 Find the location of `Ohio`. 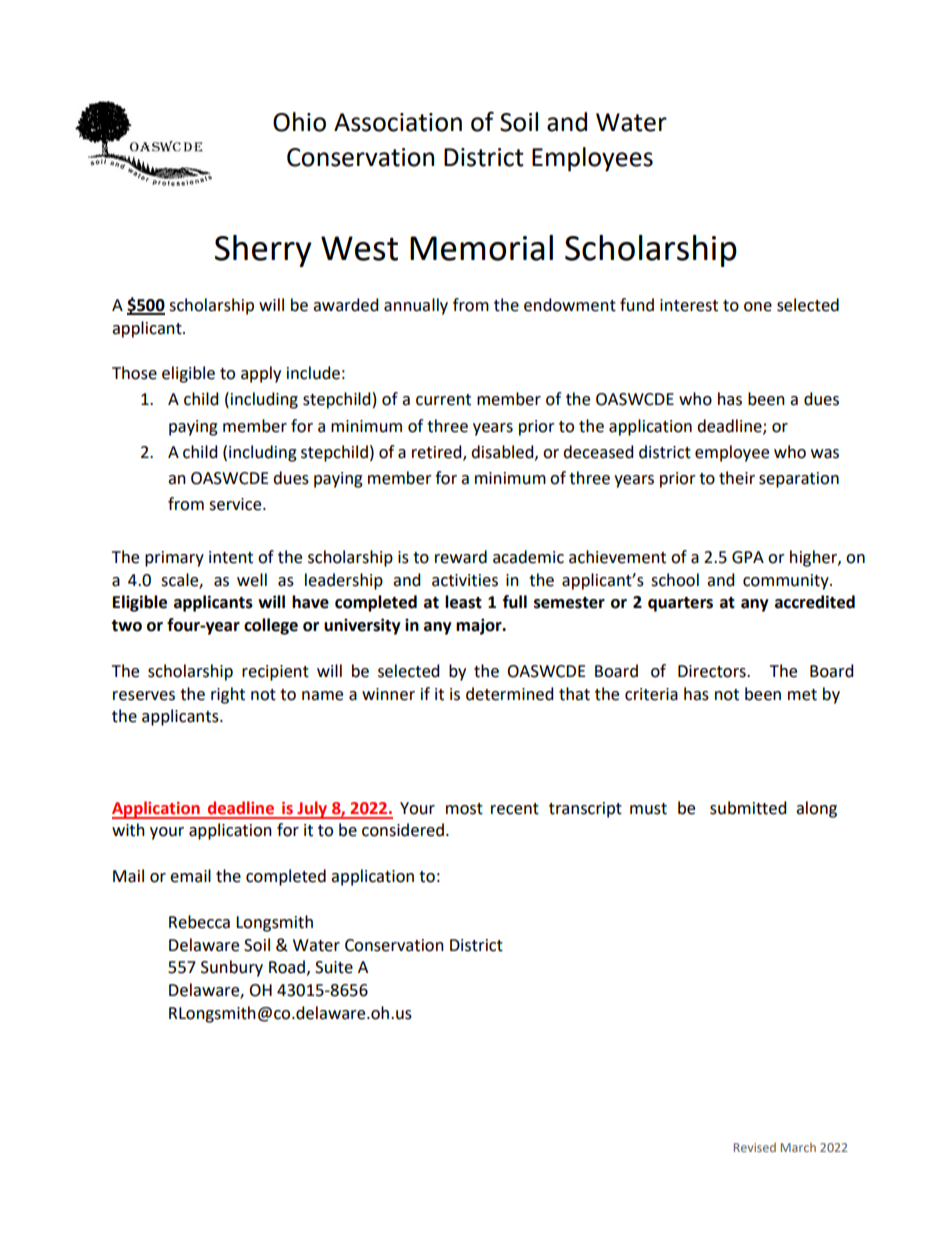

Ohio is located at coordinates (299, 122).
